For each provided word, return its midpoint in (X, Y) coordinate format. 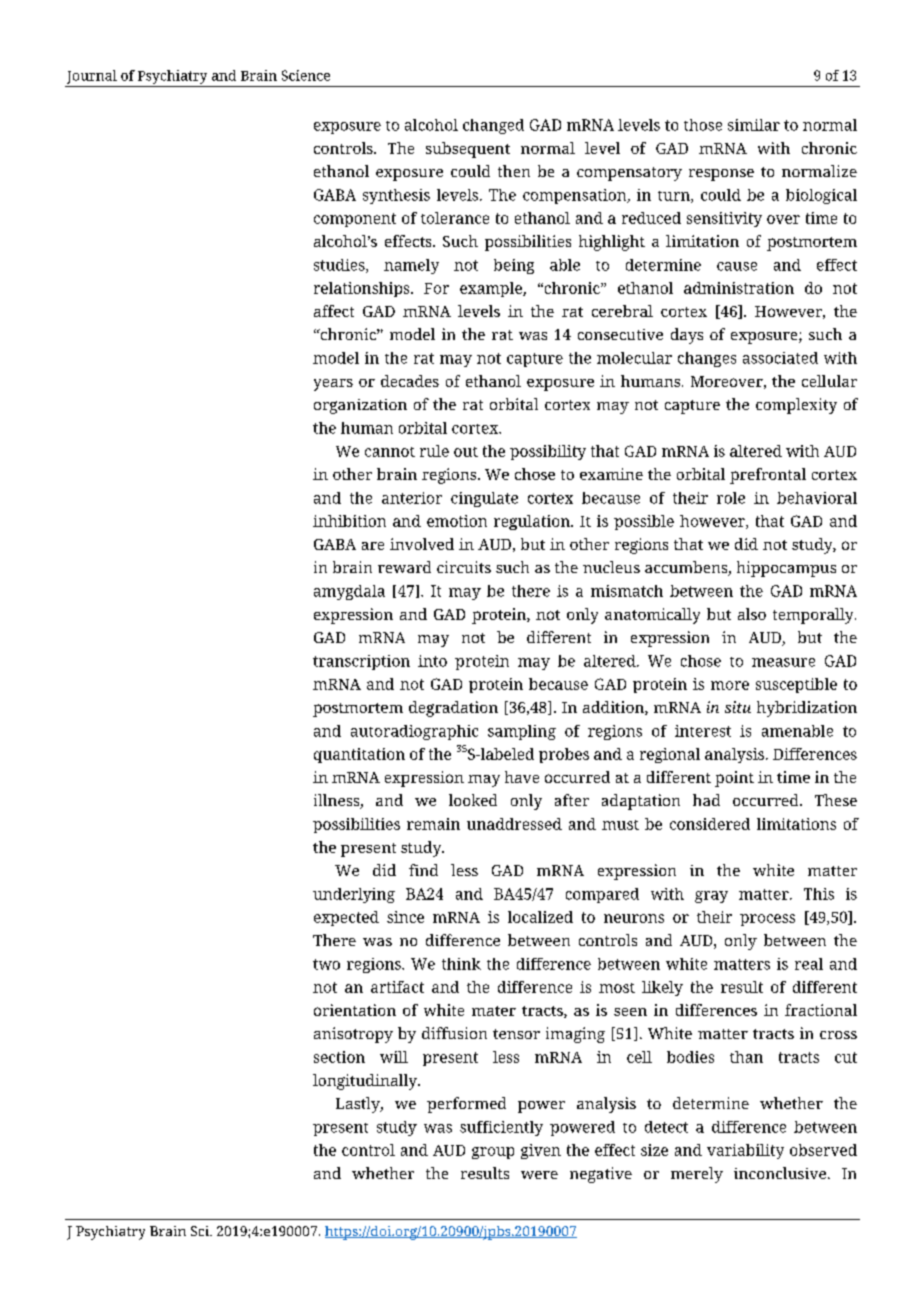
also (752, 614)
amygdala (349, 592)
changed (493, 126)
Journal (92, 77)
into (432, 661)
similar (754, 125)
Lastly (359, 1105)
